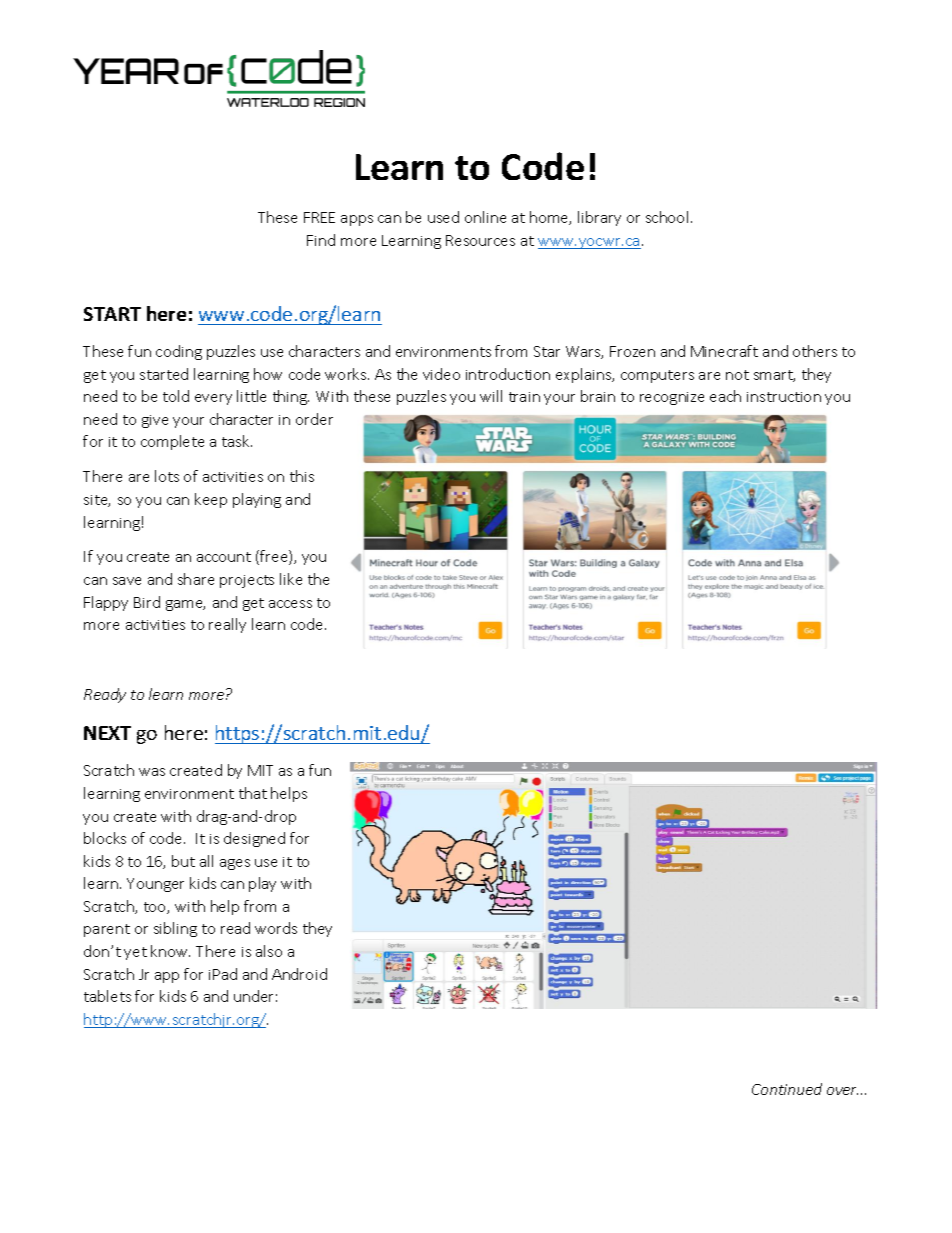  What do you see at coordinates (152, 772) in the screenshot?
I see `was` at bounding box center [152, 772].
